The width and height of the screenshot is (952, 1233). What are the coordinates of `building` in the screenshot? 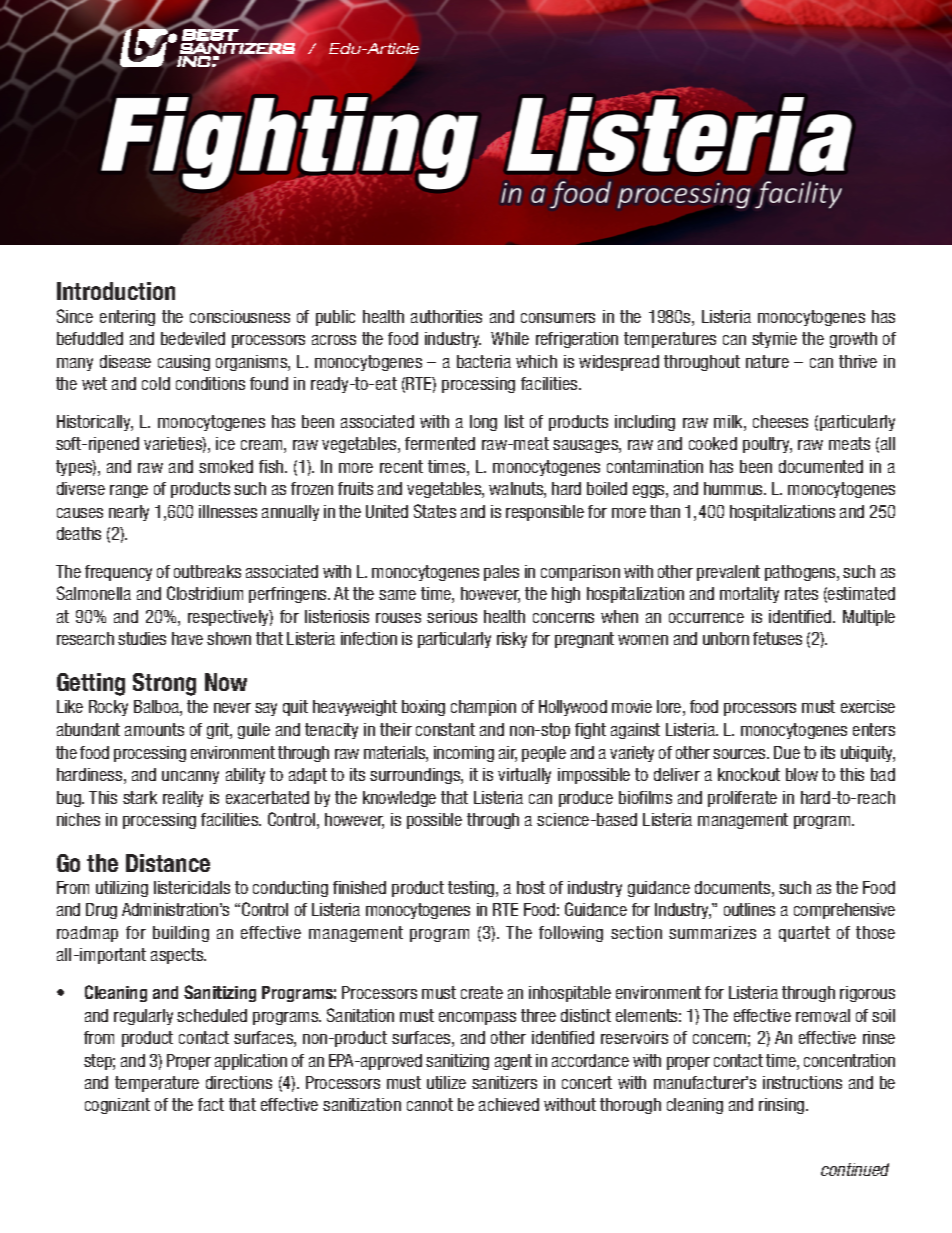 It's located at (181, 934).
